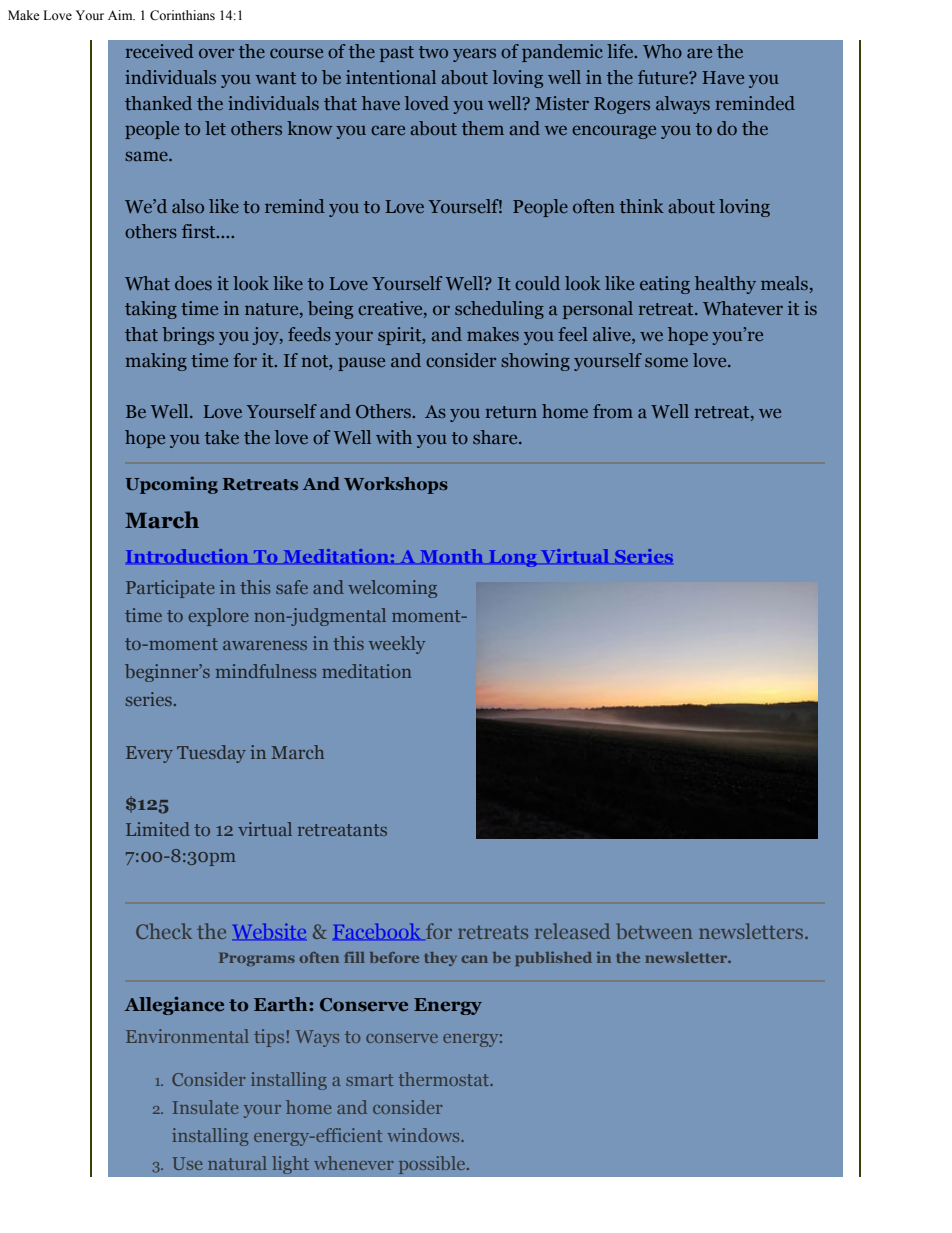  I want to click on over, so click(216, 53).
